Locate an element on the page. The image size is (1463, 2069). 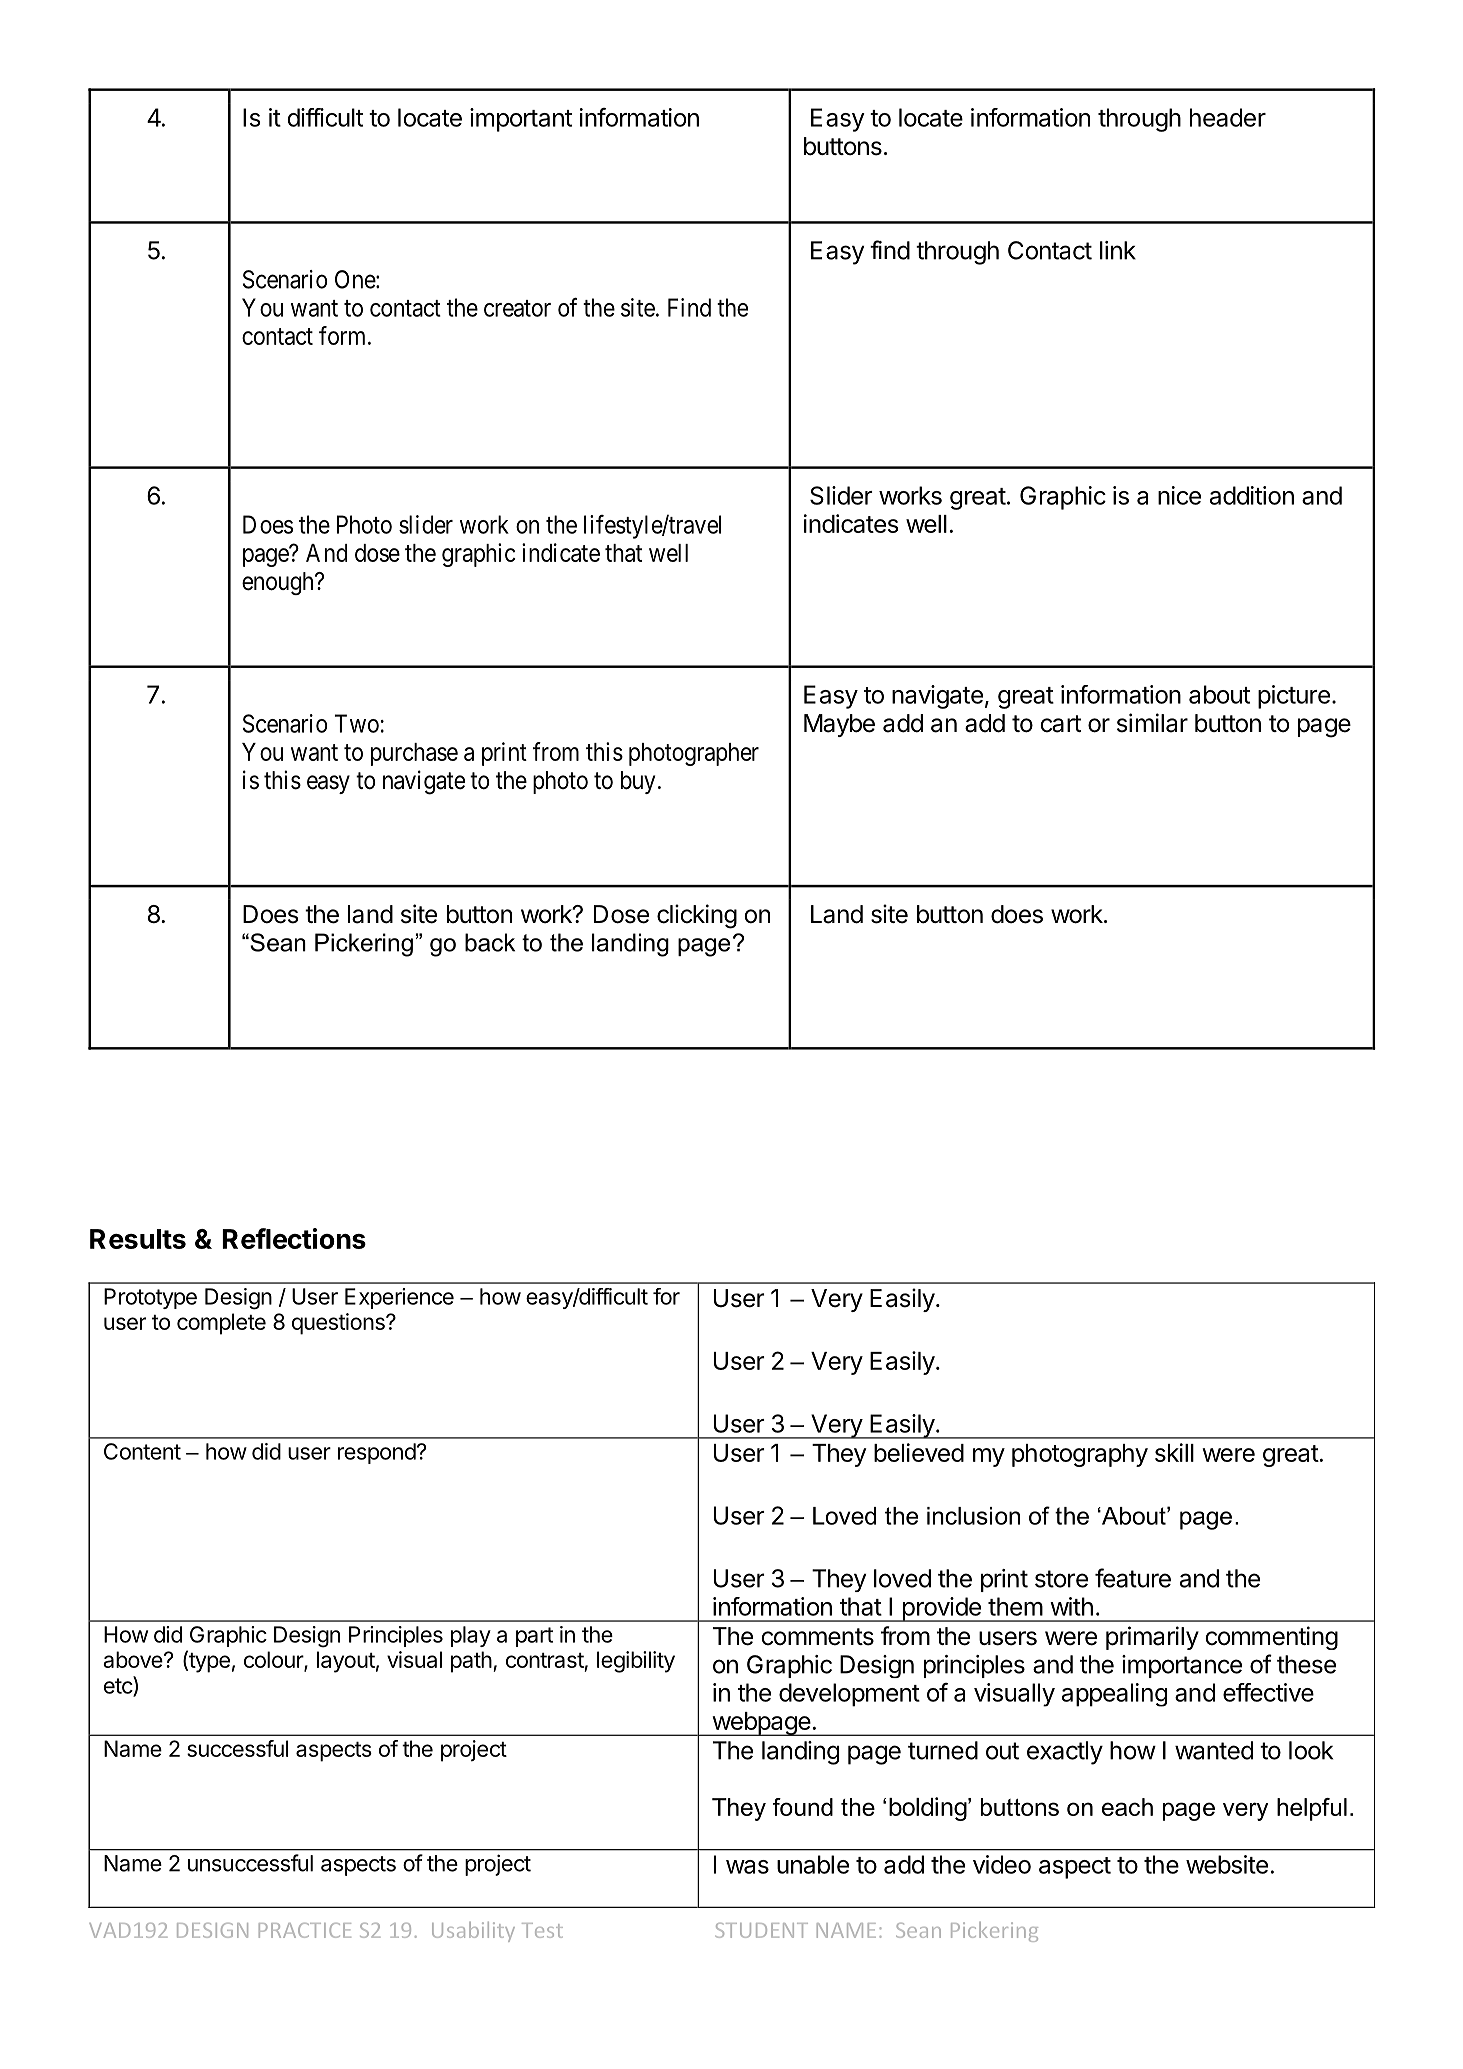
creator is located at coordinates (517, 308).
